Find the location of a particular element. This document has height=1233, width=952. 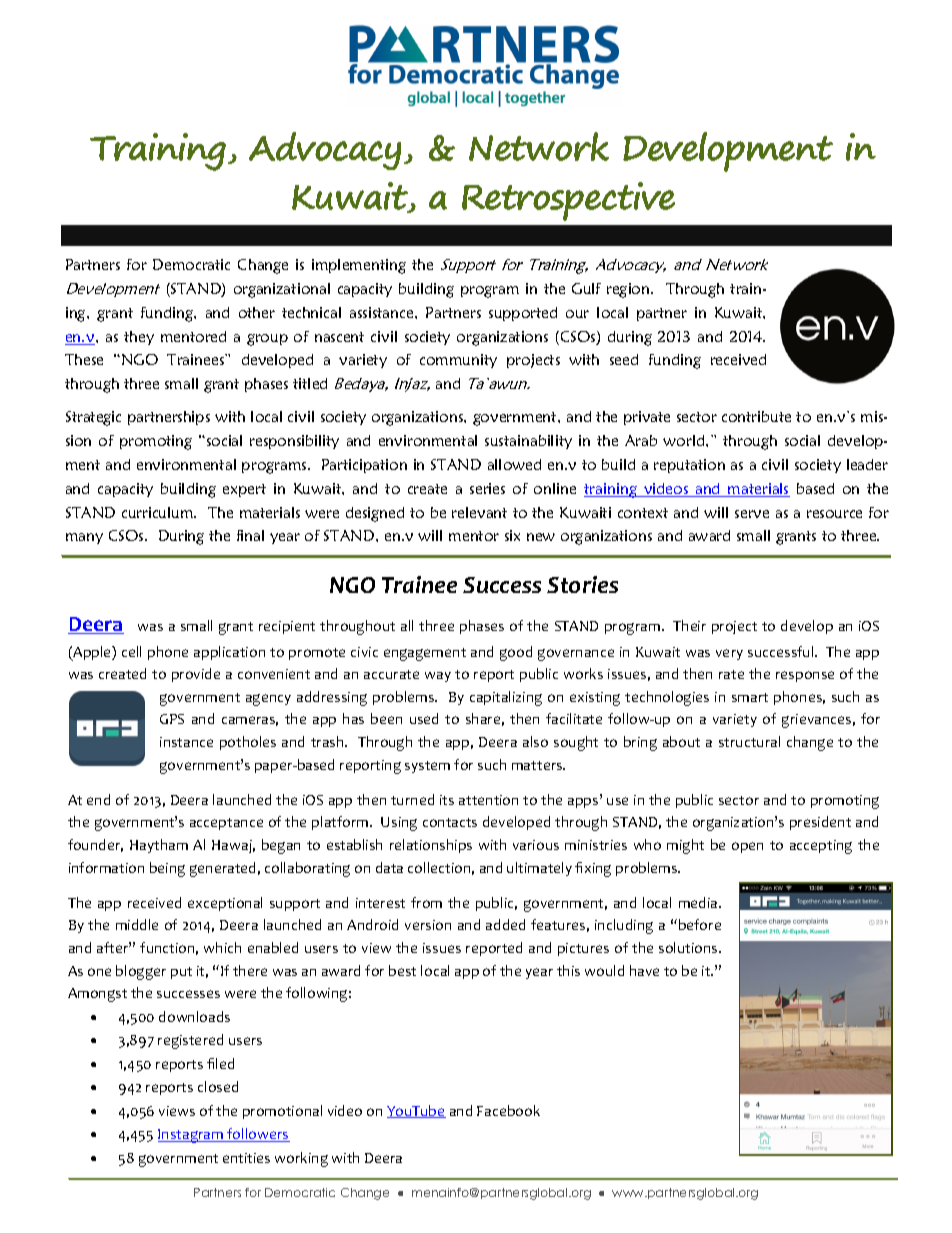

Retrospective is located at coordinates (568, 201).
